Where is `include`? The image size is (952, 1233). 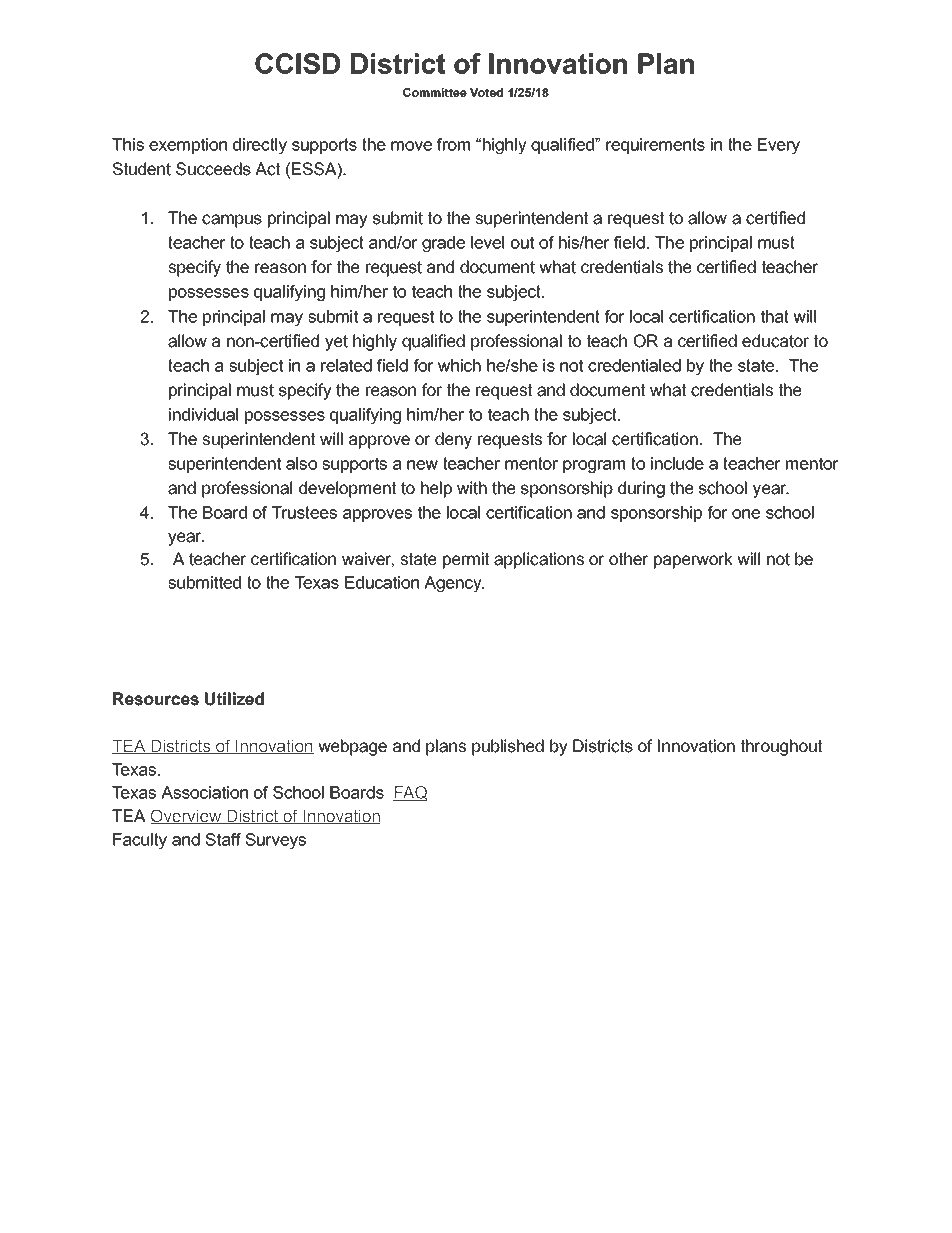
include is located at coordinates (677, 463).
